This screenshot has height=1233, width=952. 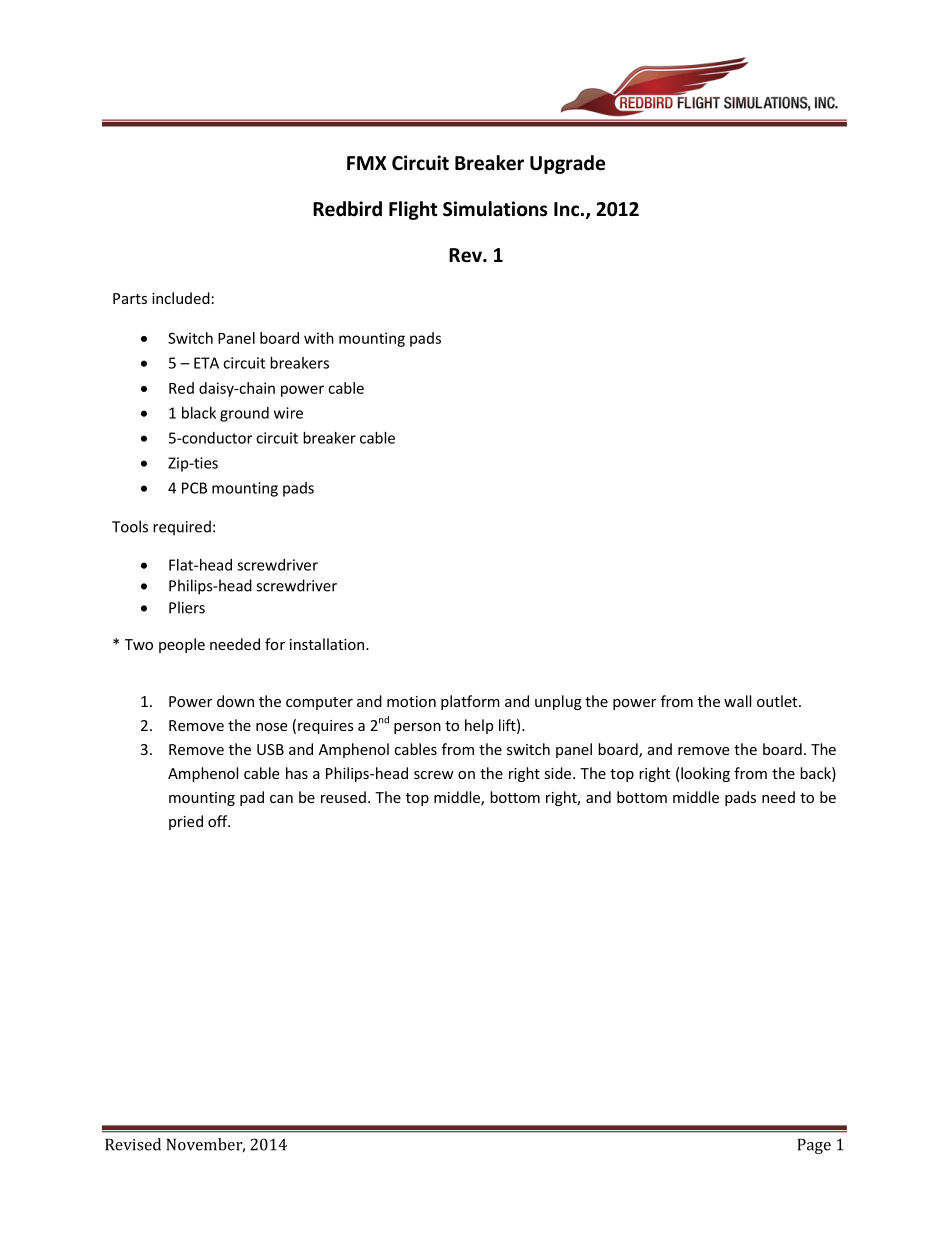 What do you see at coordinates (567, 164) in the screenshot?
I see `Upgrade` at bounding box center [567, 164].
